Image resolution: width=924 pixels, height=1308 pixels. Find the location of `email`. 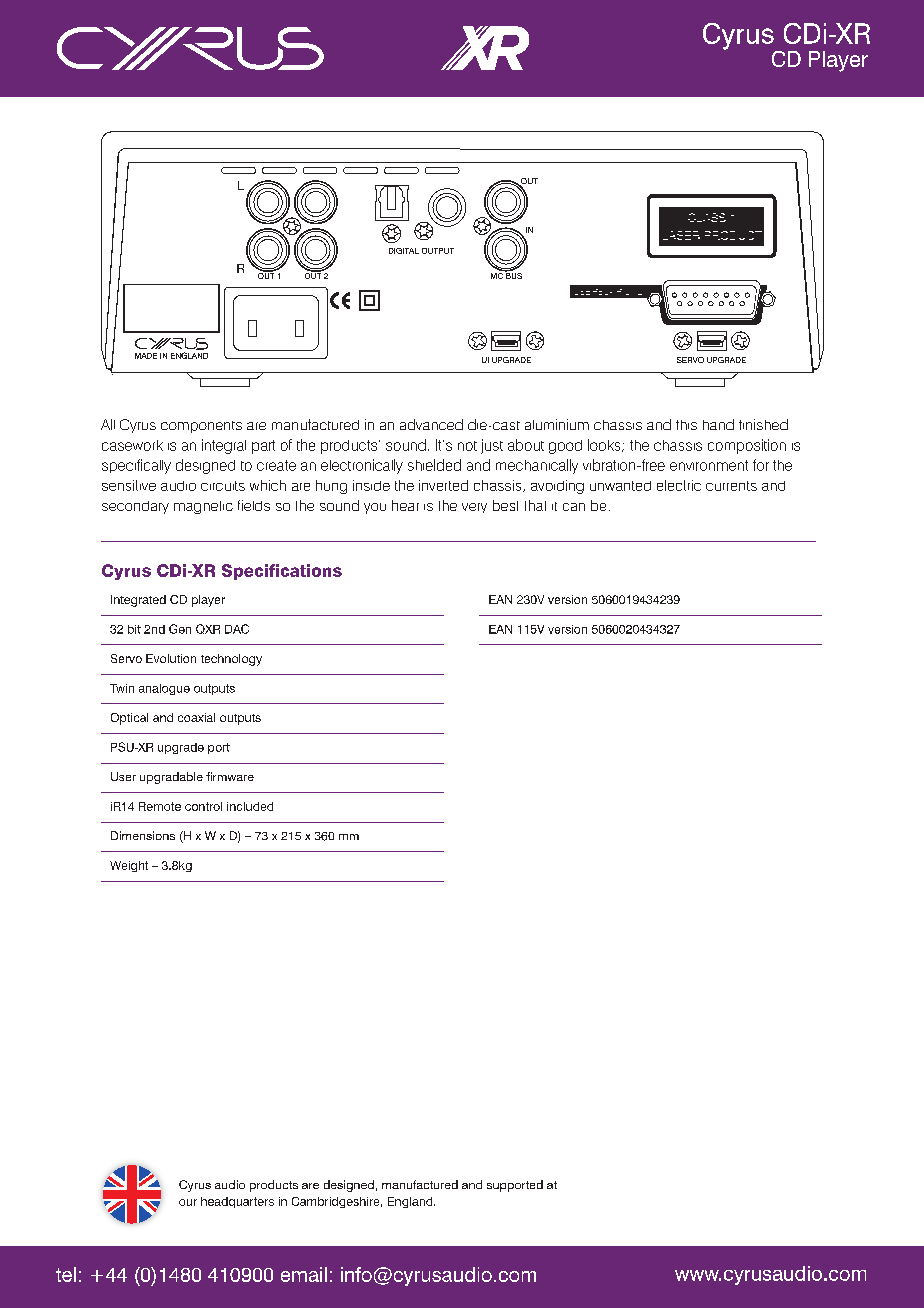

email is located at coordinates (304, 1274).
